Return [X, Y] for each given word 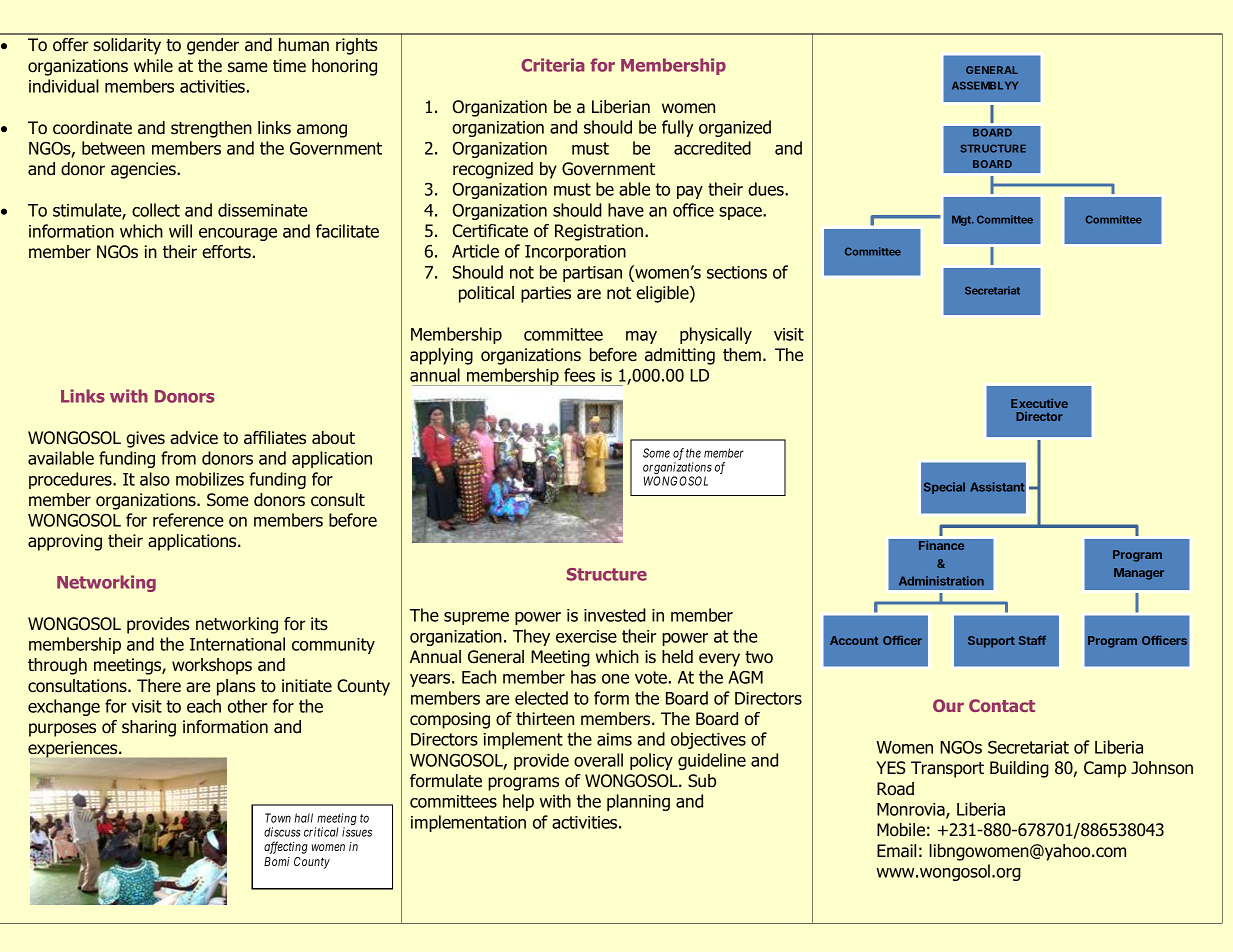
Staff [1032, 640]
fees [579, 375]
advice [194, 438]
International [237, 644]
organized [735, 128]
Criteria [553, 65]
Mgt [962, 220]
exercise [586, 636]
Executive [1039, 403]
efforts [226, 252]
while [153, 65]
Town [278, 818]
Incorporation [575, 253]
